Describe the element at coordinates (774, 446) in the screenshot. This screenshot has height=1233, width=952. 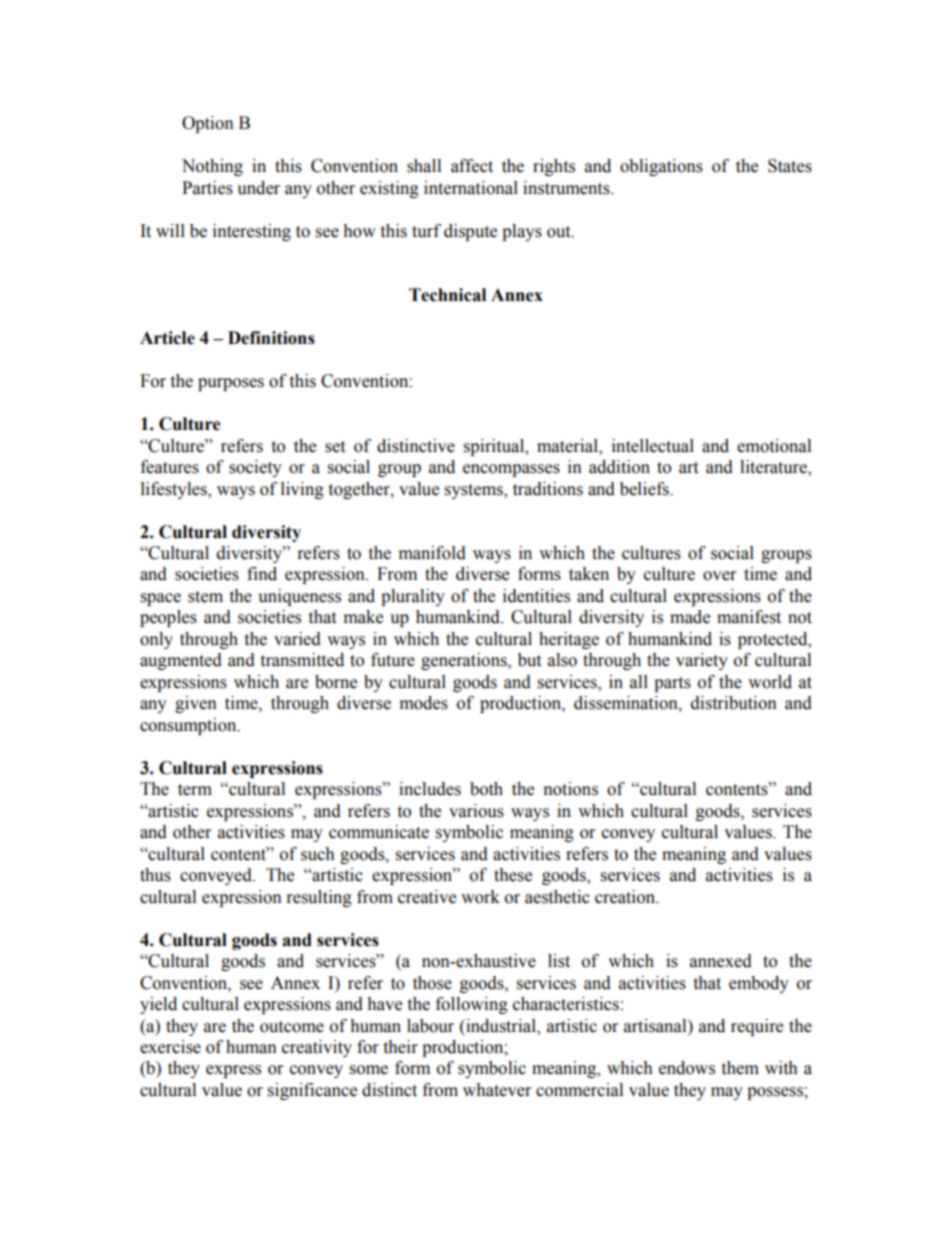
I see `emotional` at that location.
